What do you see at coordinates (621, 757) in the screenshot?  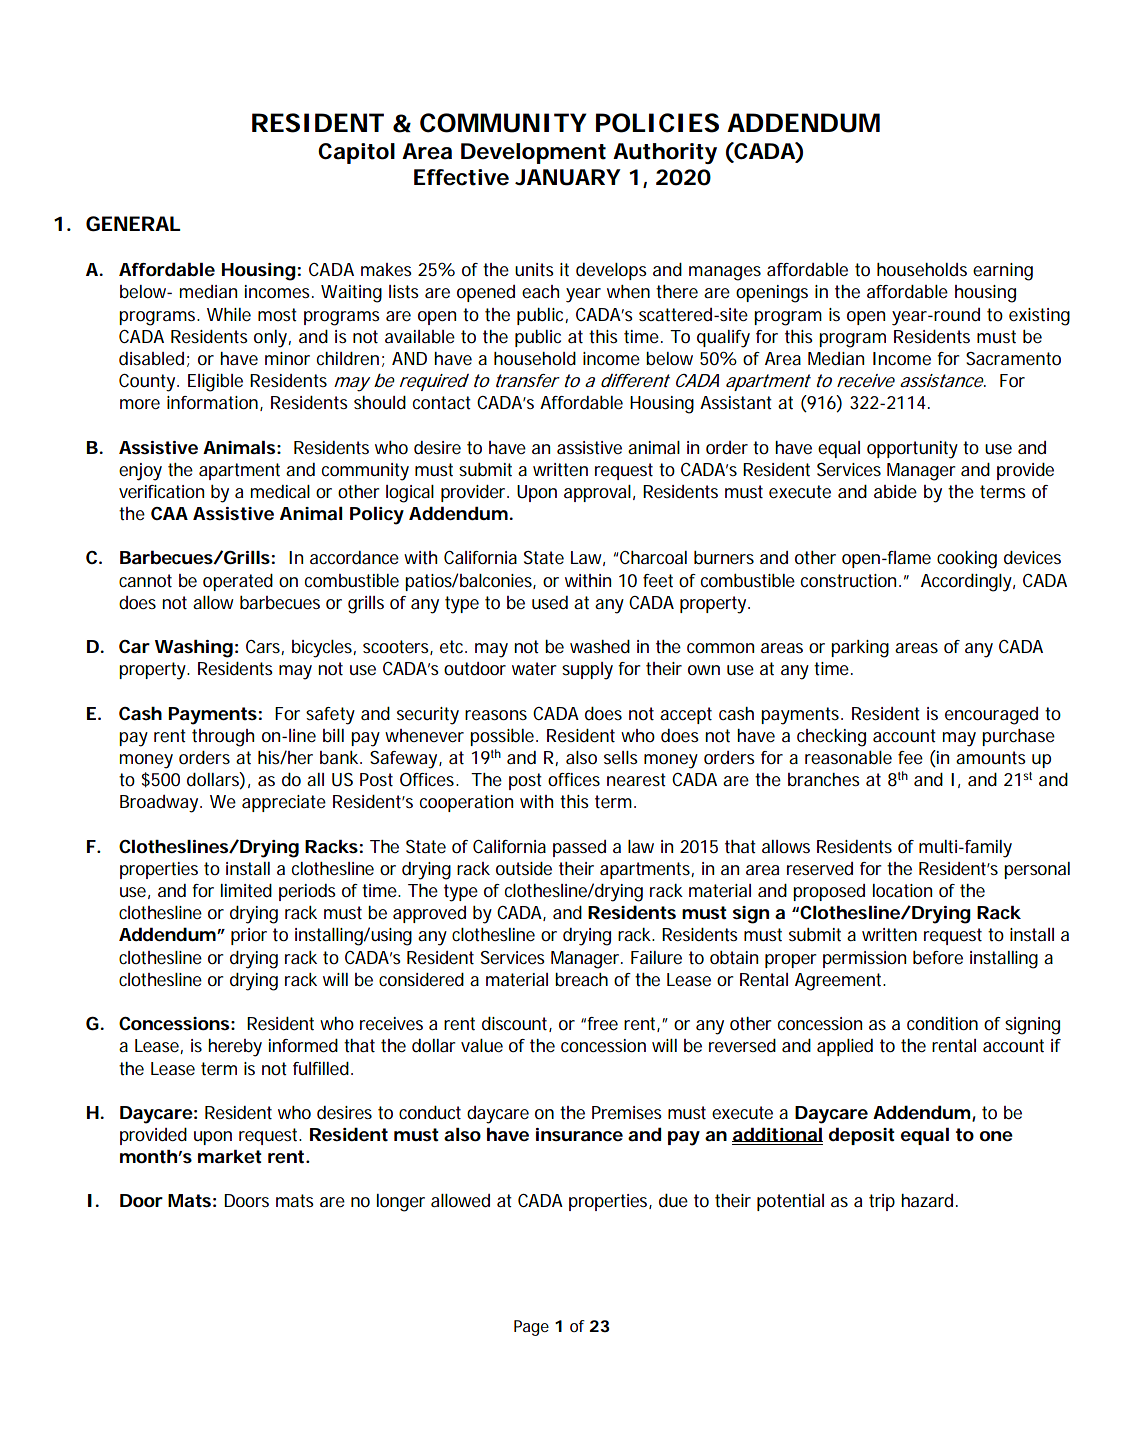 I see `sells` at bounding box center [621, 757].
